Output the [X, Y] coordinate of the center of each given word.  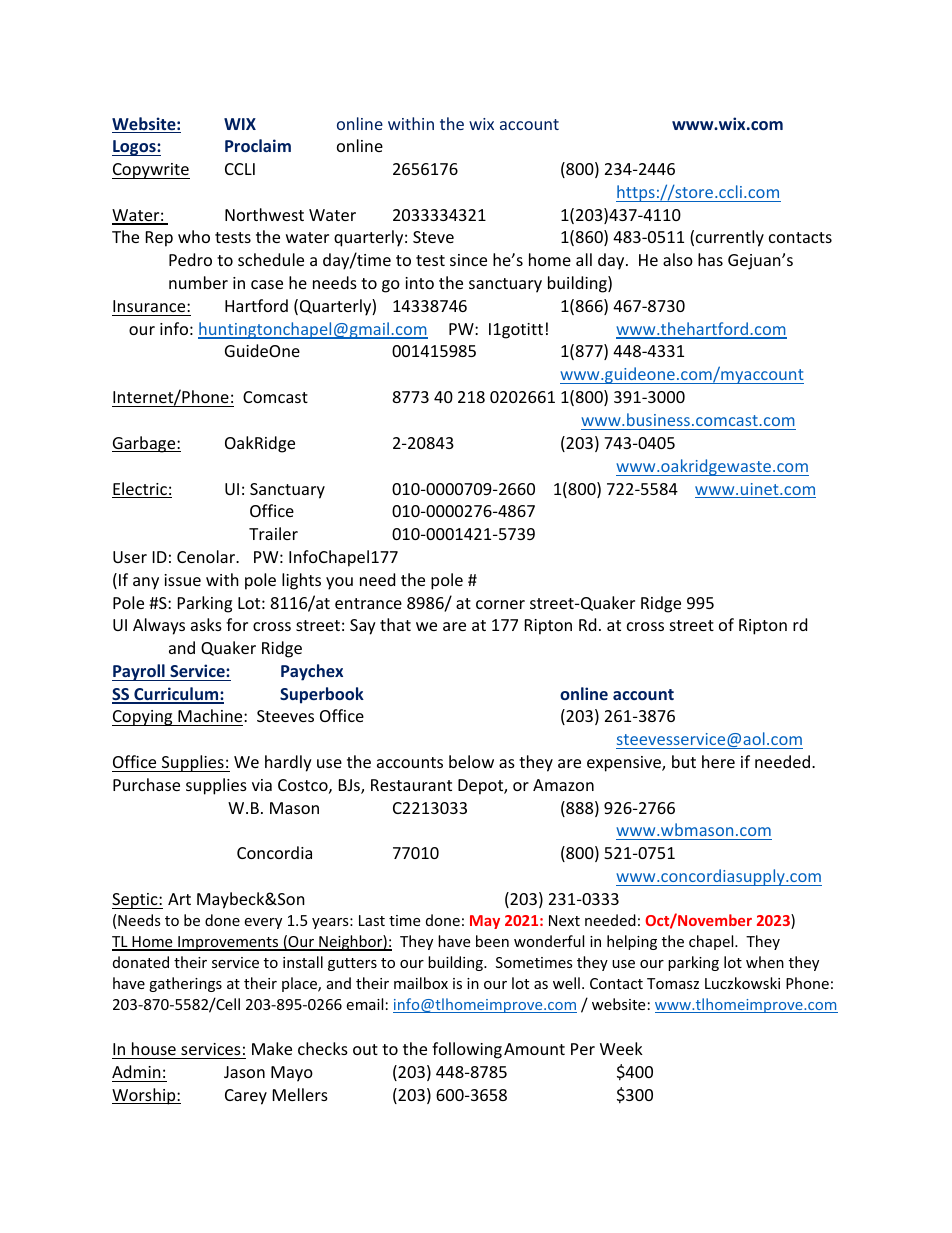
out [365, 1049]
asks [206, 624]
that [395, 624]
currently [730, 238]
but [684, 761]
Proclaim [258, 145]
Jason [244, 1072]
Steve [433, 237]
